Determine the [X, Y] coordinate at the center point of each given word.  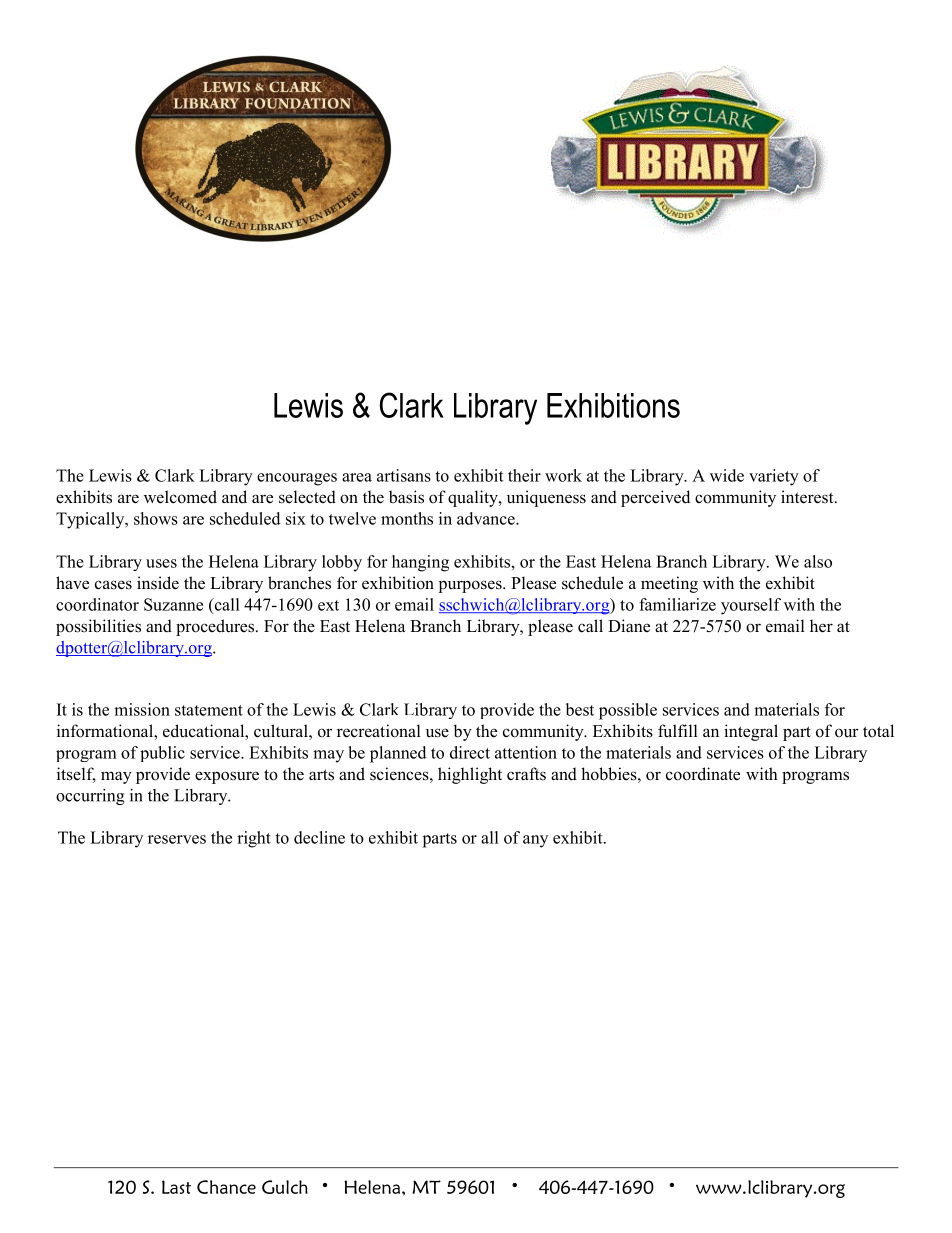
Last [176, 1187]
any [535, 841]
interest [808, 497]
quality [474, 498]
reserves [177, 839]
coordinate [703, 774]
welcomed [180, 497]
